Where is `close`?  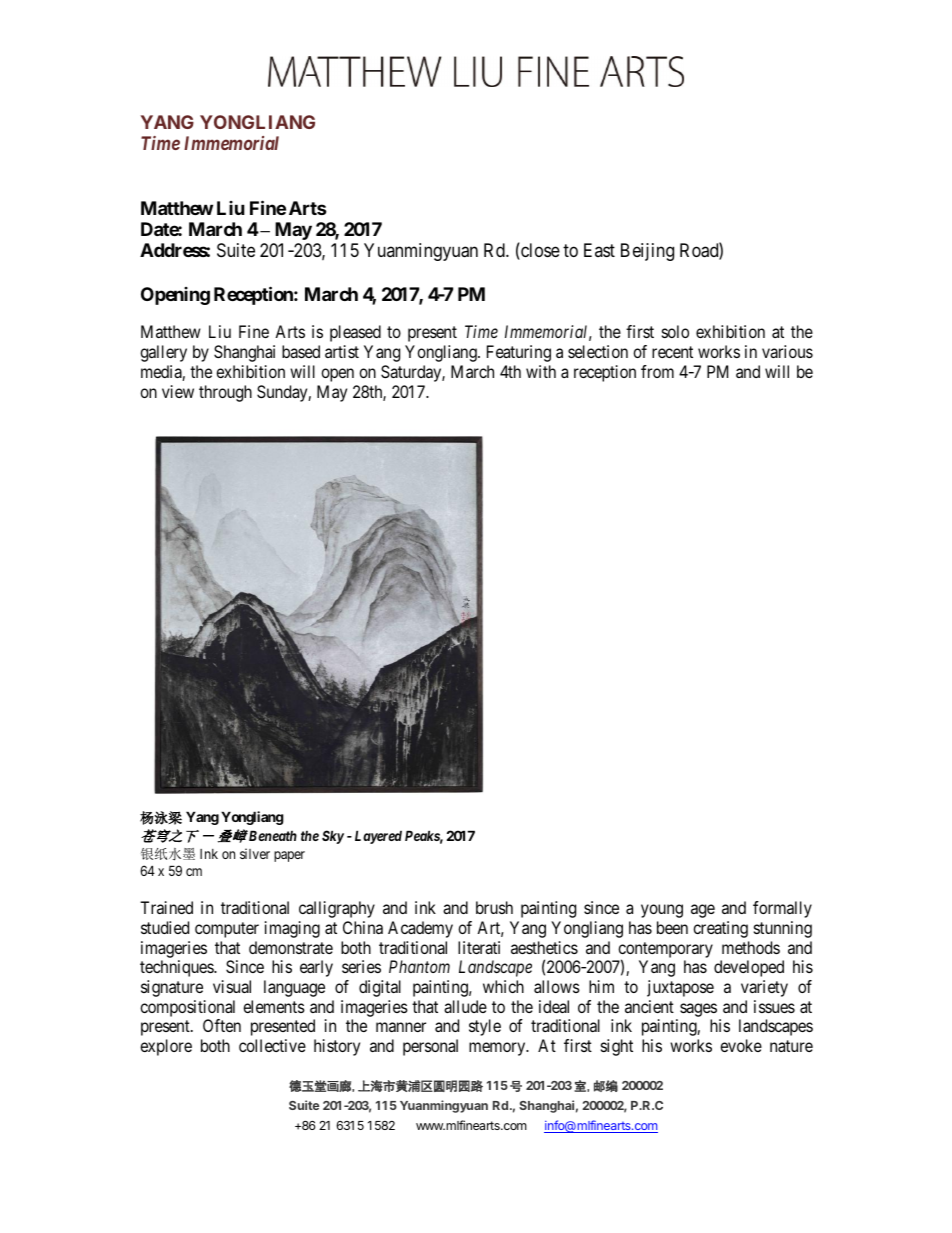
close is located at coordinates (539, 251).
